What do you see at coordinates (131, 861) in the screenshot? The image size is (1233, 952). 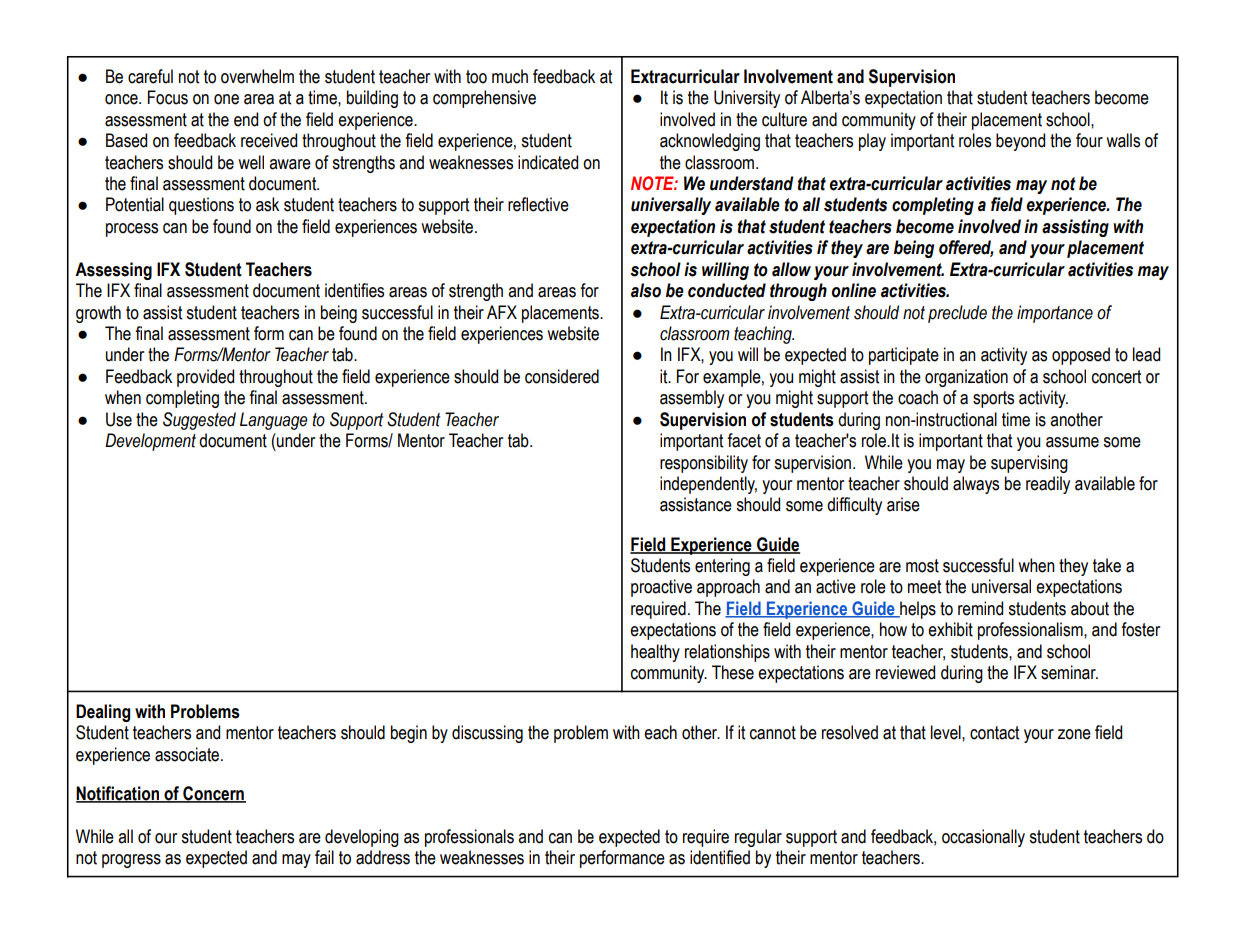 I see `progress` at bounding box center [131, 861].
